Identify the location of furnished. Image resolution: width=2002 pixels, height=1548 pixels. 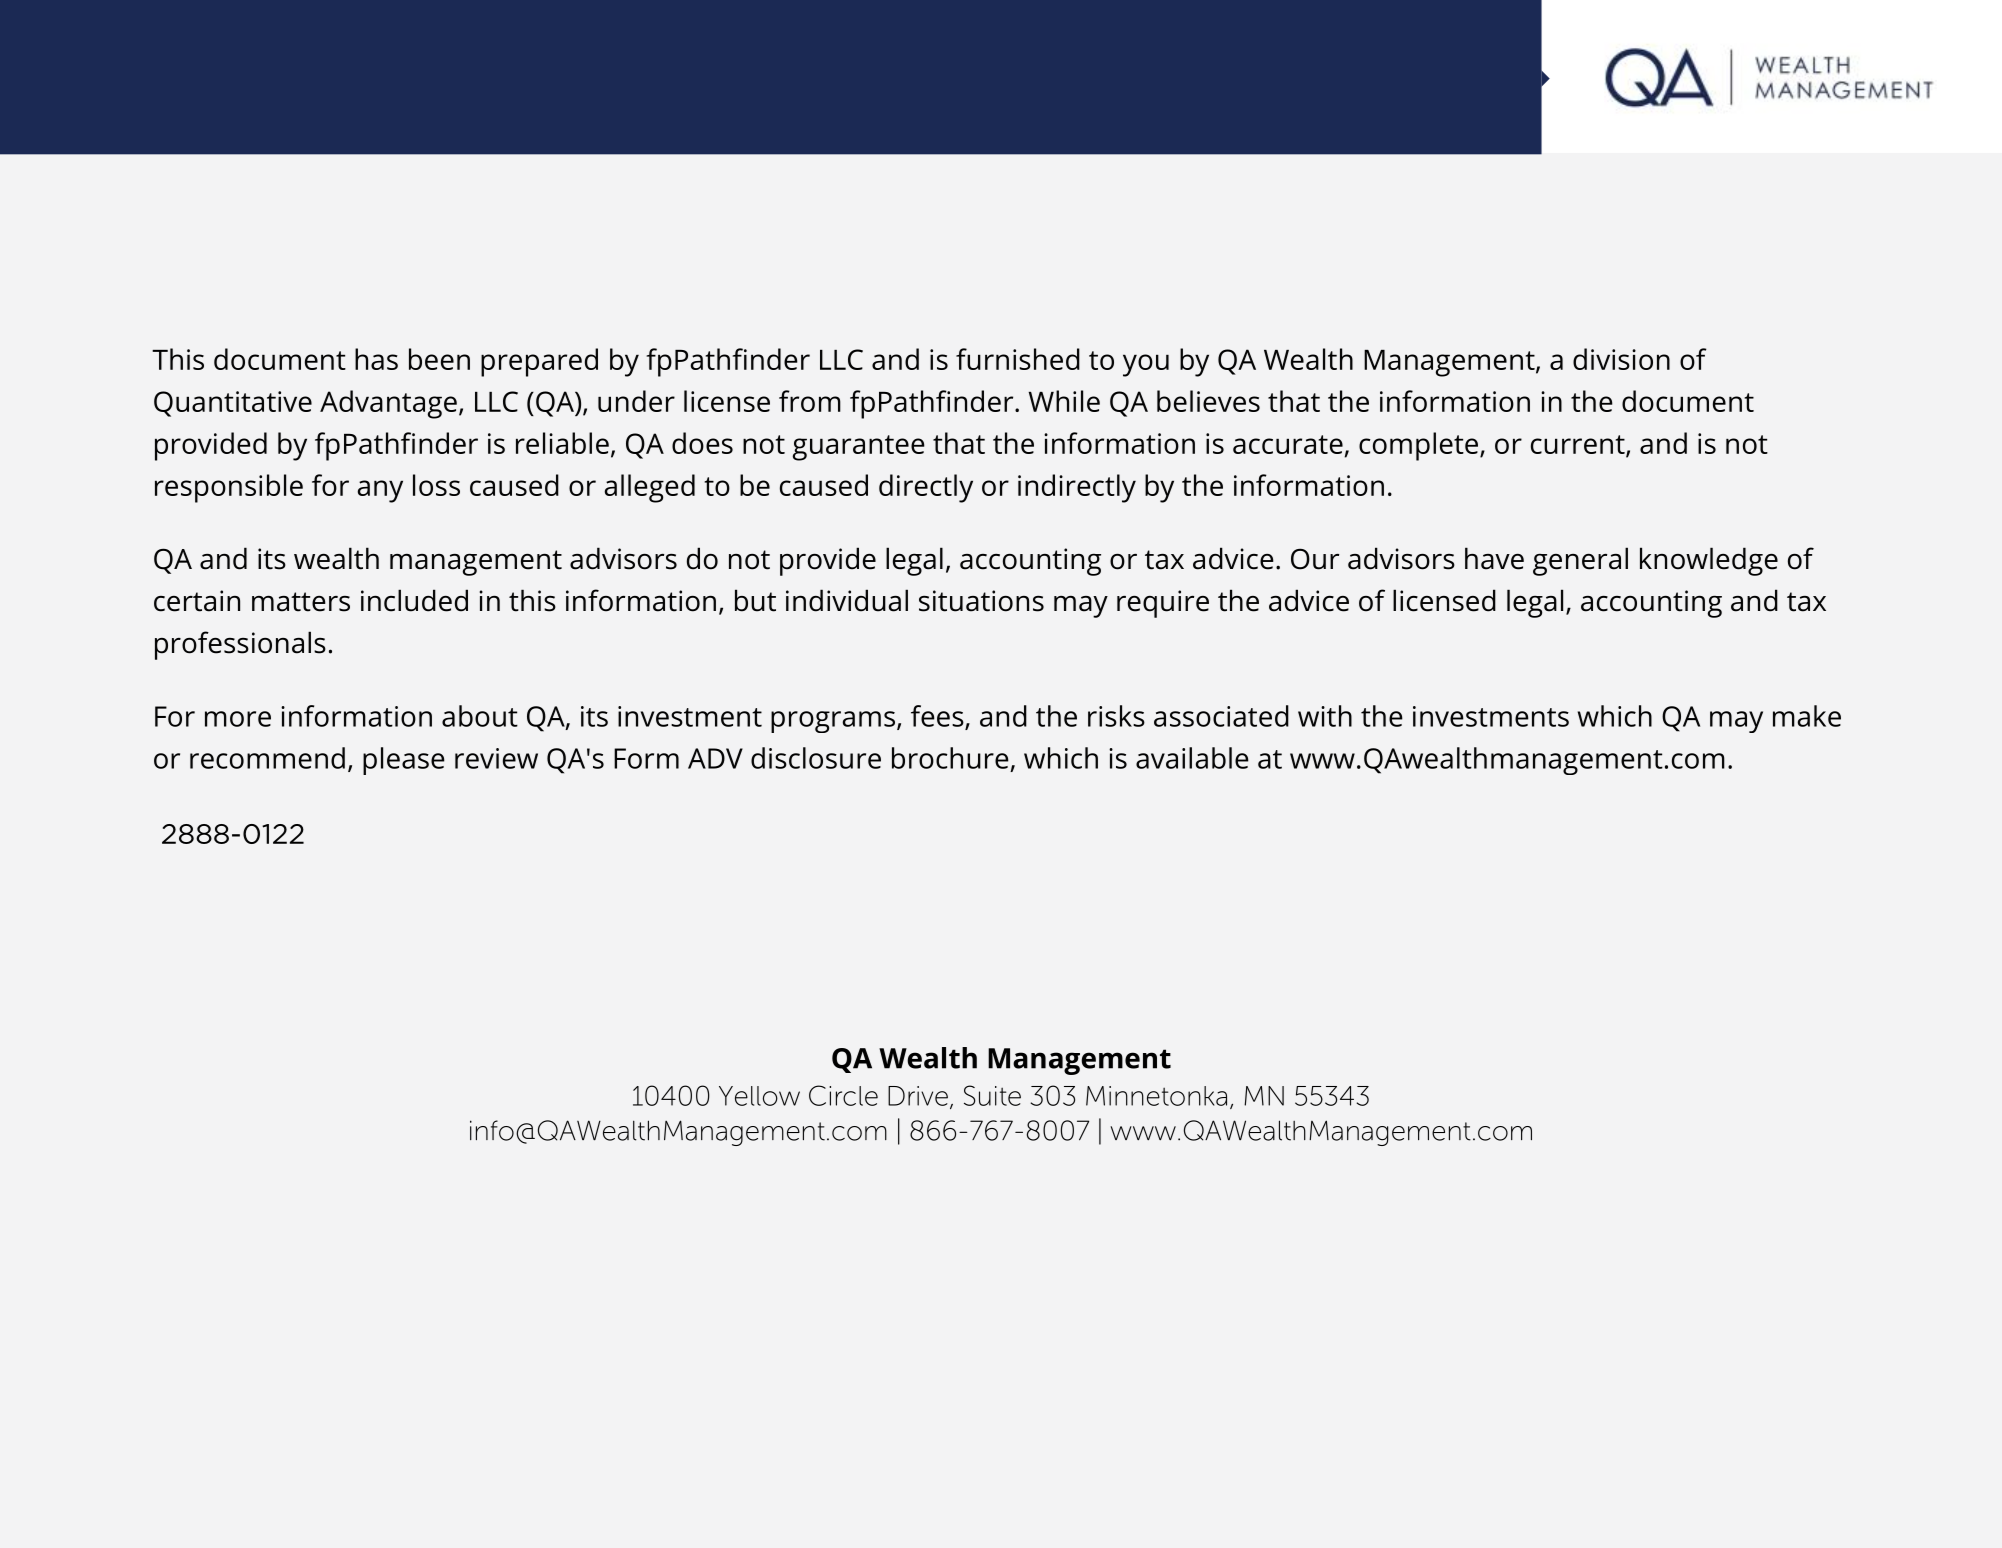
(1018, 359).
